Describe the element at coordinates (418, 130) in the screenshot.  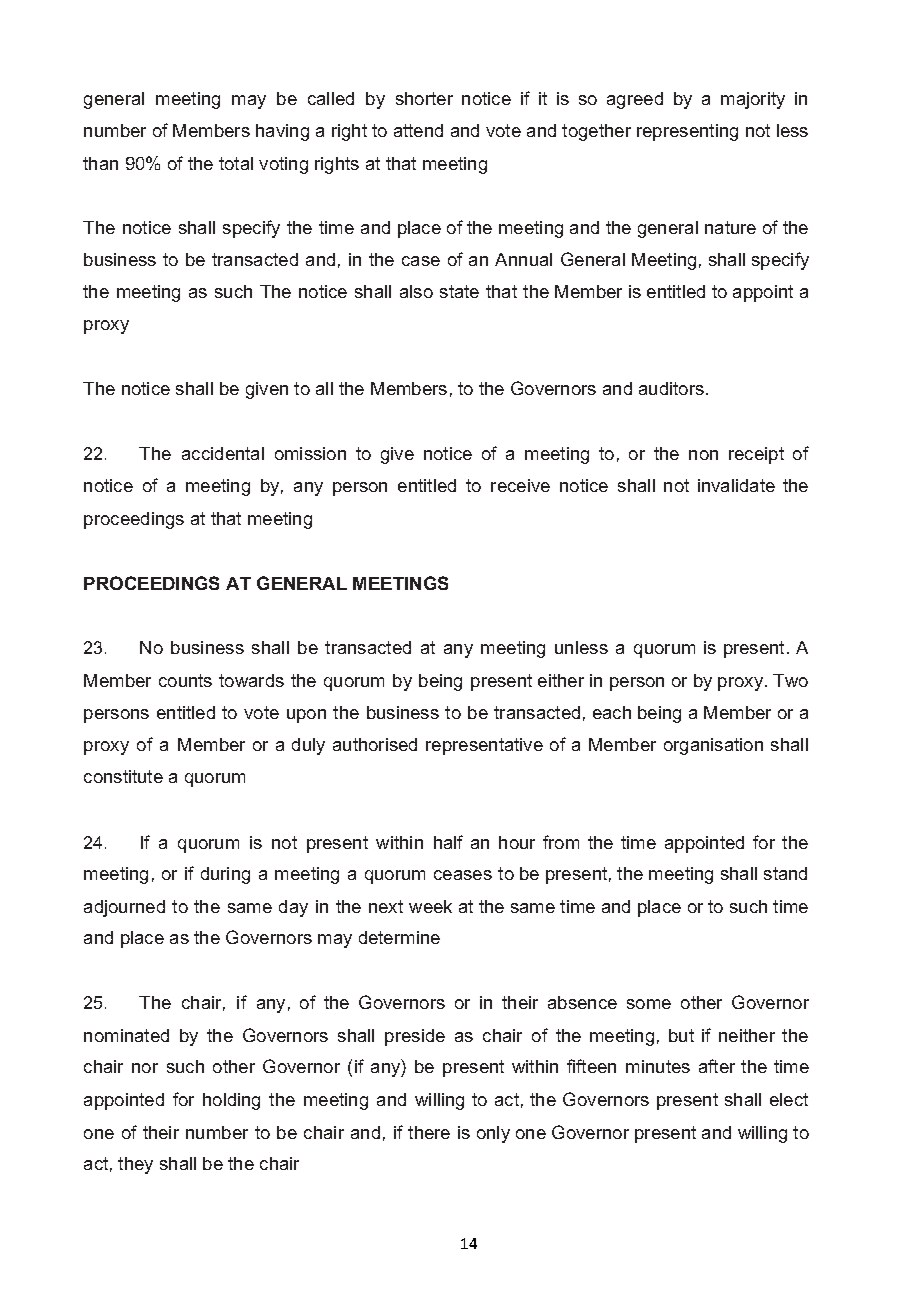
I see `attend` at that location.
